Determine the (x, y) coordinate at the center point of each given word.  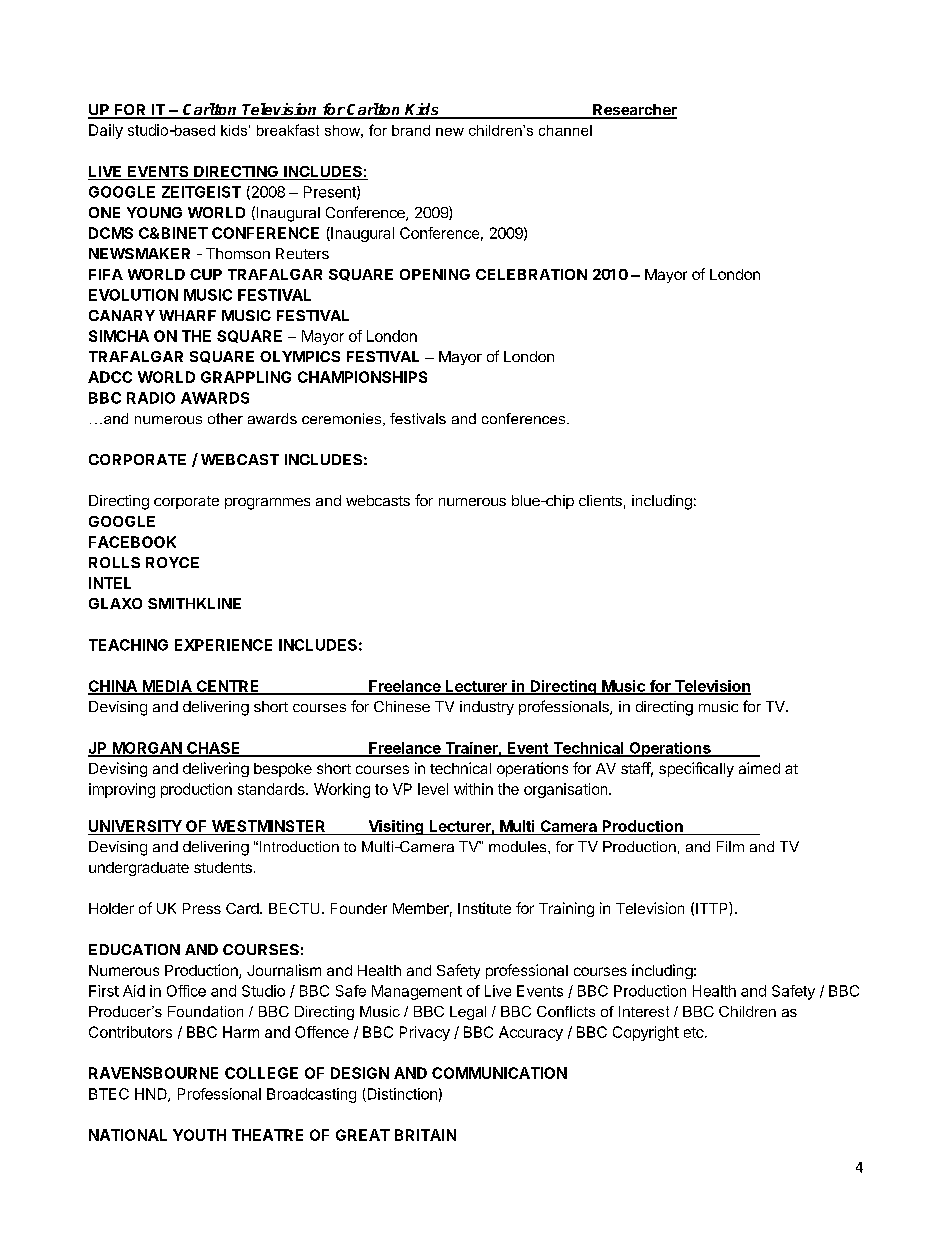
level (433, 789)
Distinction (401, 1095)
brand (411, 130)
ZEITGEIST (201, 192)
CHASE (214, 749)
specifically (696, 769)
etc (695, 1032)
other (225, 418)
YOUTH (199, 1135)
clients (600, 500)
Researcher (634, 111)
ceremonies (343, 419)
